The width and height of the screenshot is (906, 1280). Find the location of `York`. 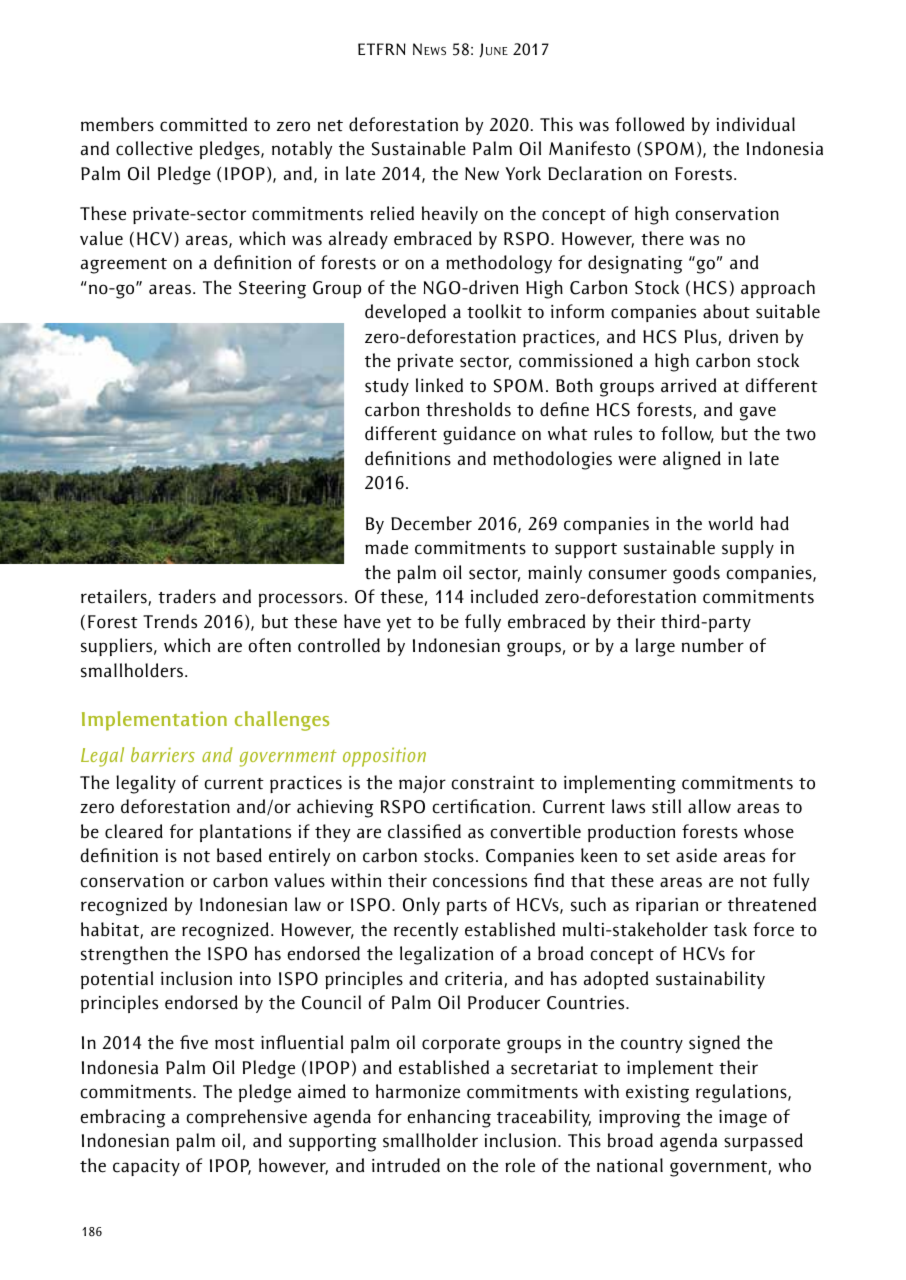

York is located at coordinates (523, 173).
